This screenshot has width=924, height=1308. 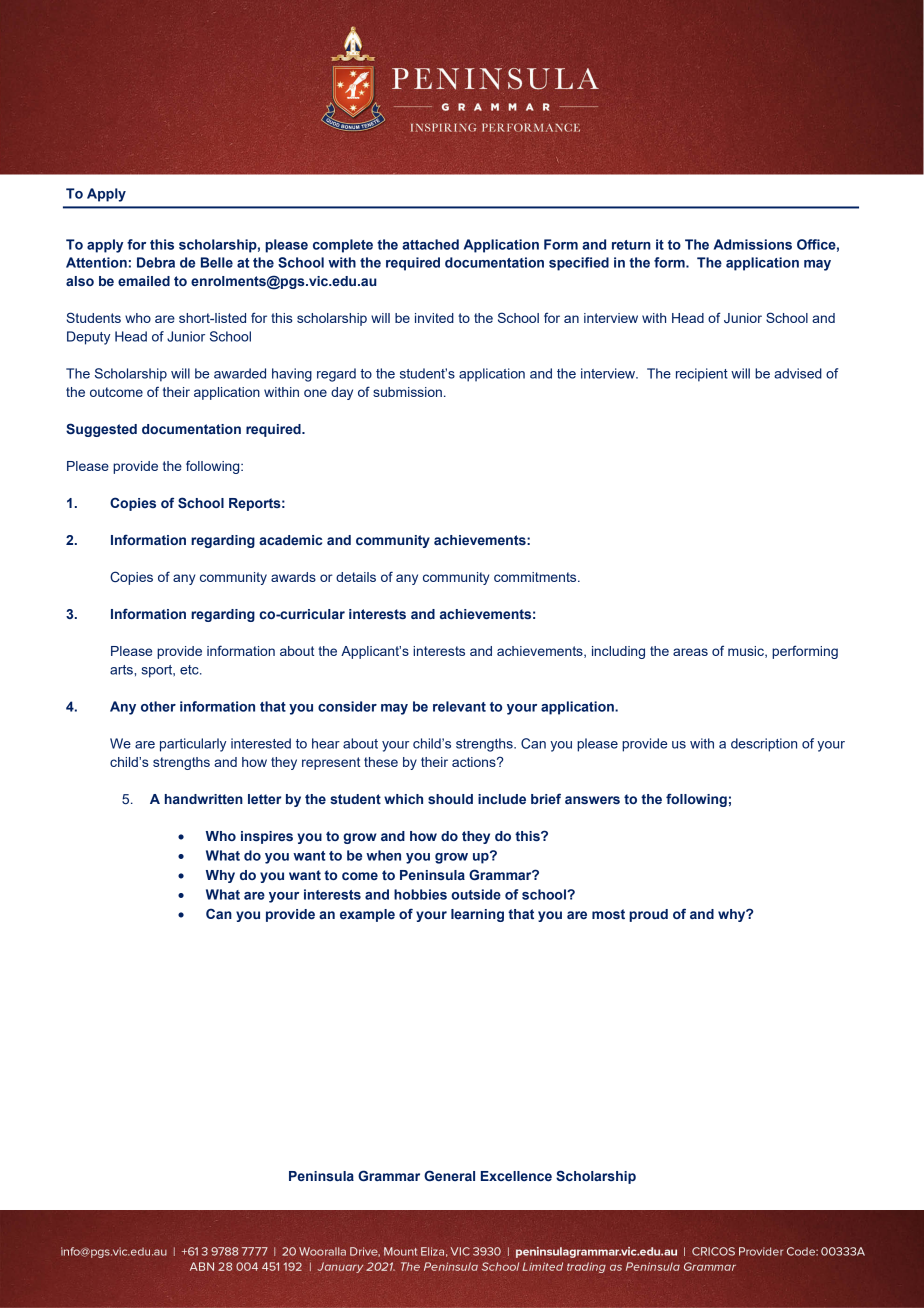 I want to click on other, so click(x=158, y=706).
